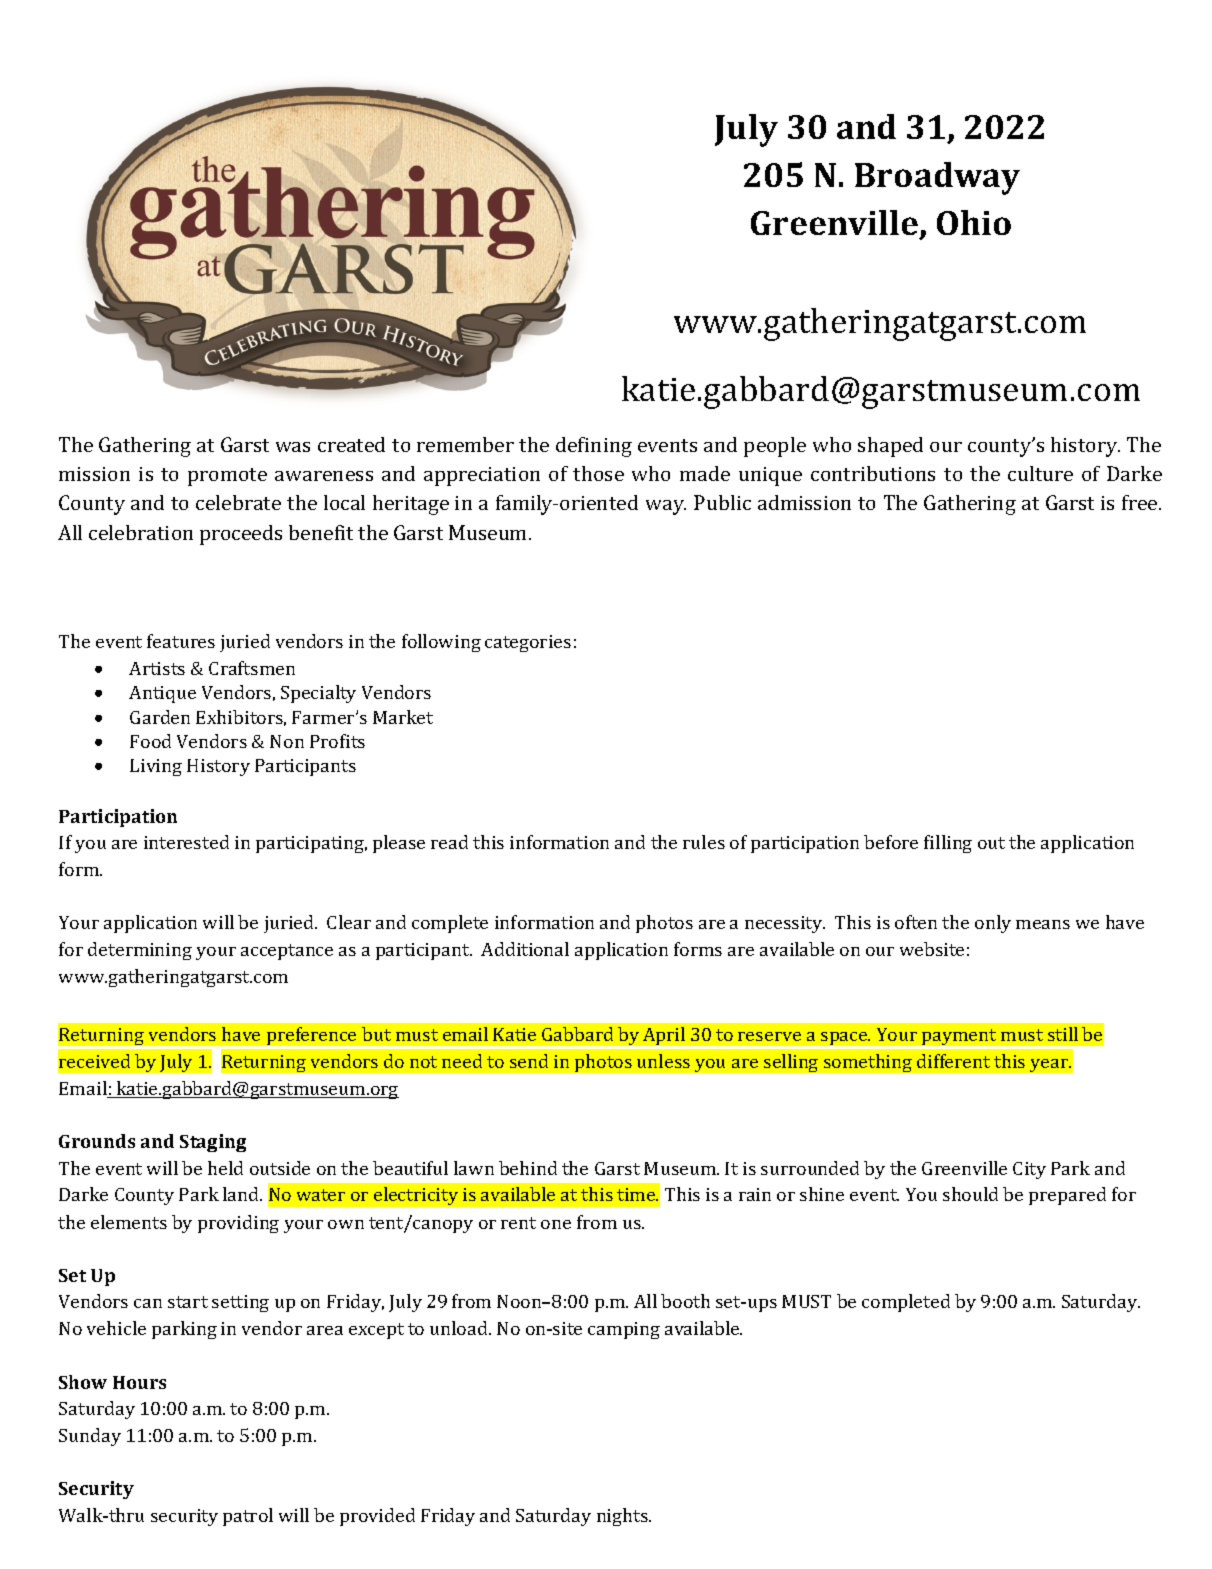 Image resolution: width=1212 pixels, height=1569 pixels. Describe the element at coordinates (937, 178) in the image. I see `Broadway` at that location.
